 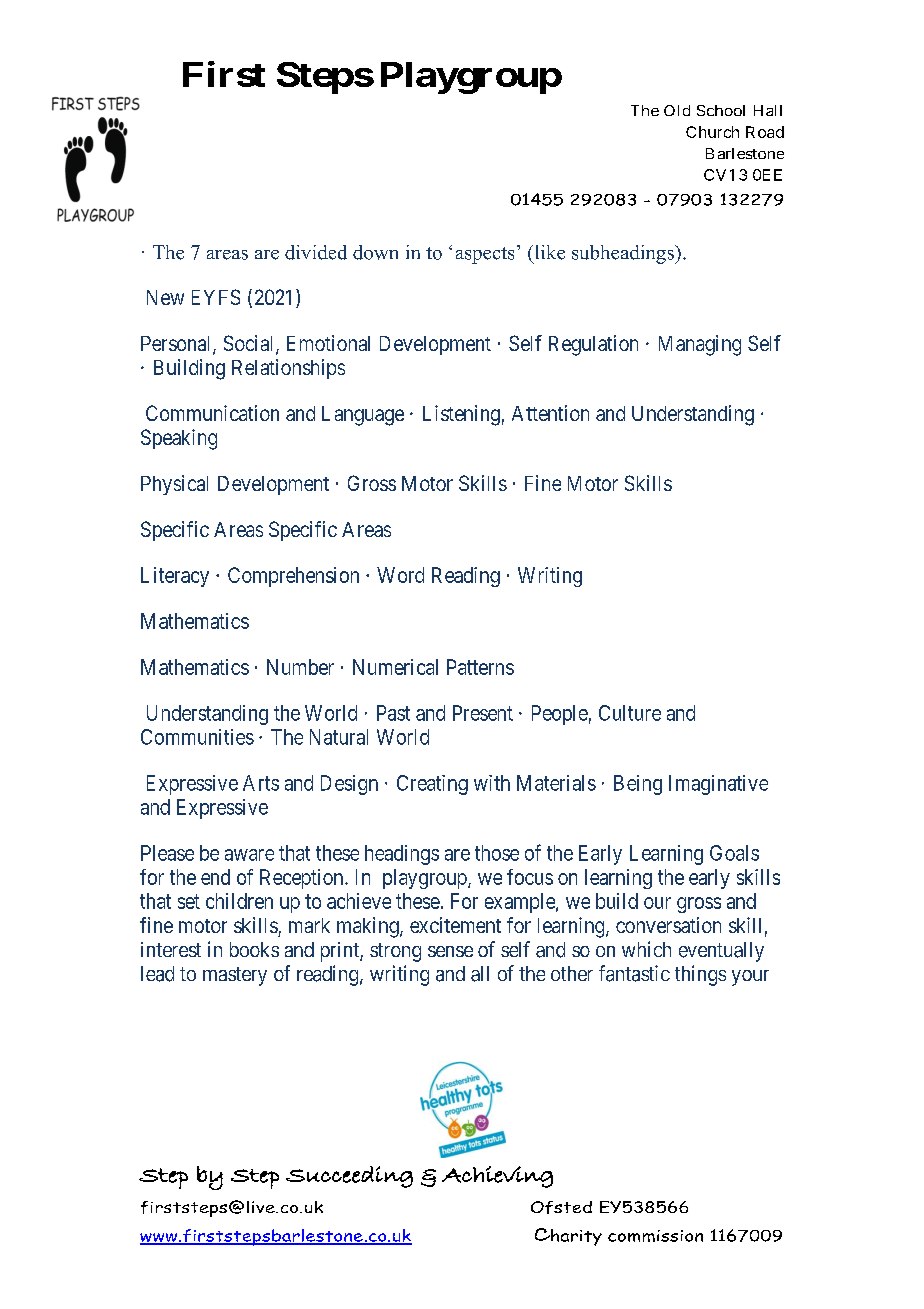 What do you see at coordinates (497, 1177) in the screenshot?
I see `Achieving` at bounding box center [497, 1177].
